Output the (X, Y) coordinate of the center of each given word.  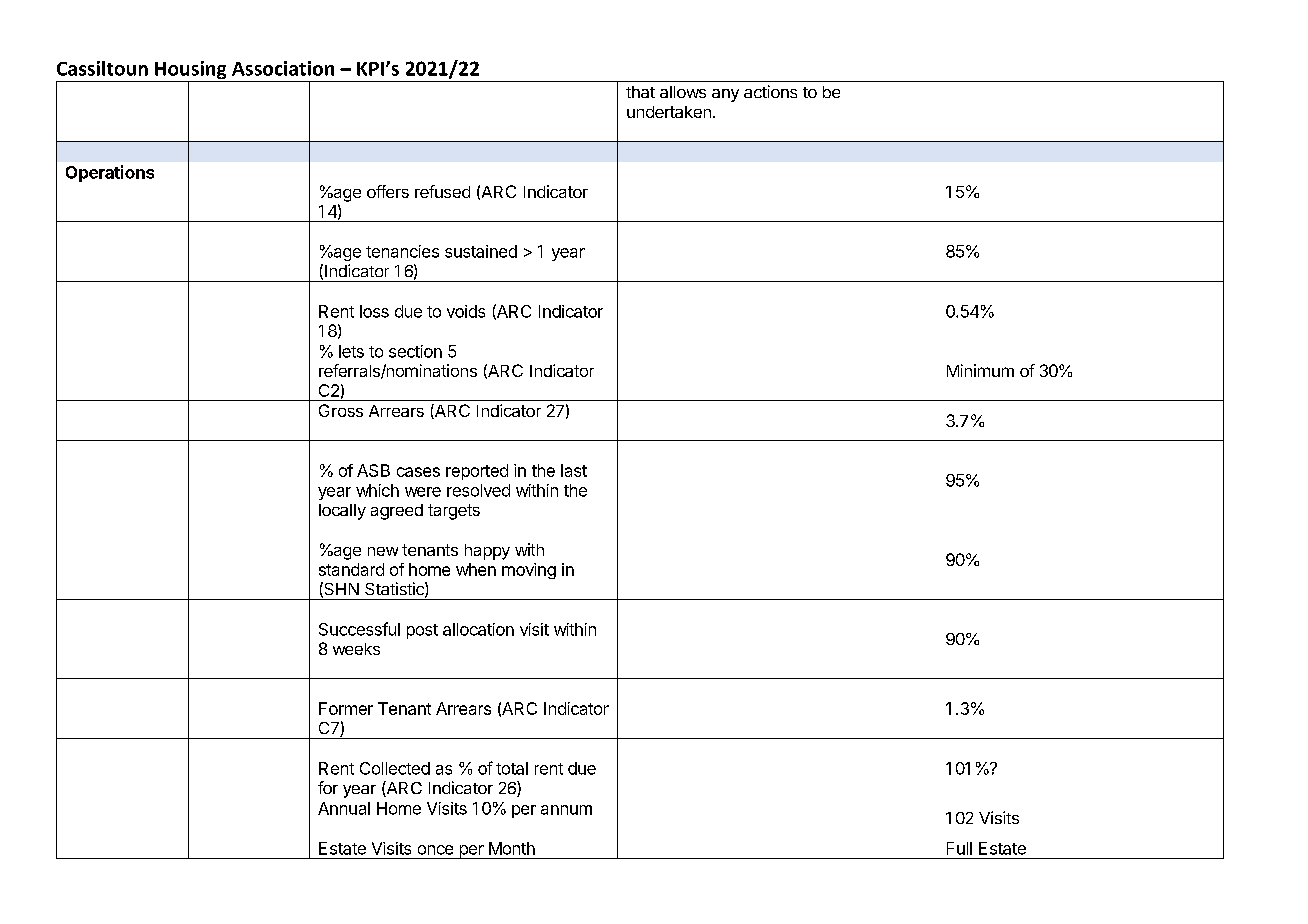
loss (374, 311)
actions (770, 91)
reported (477, 472)
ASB (373, 470)
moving (529, 571)
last (574, 470)
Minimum (980, 370)
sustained (481, 251)
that (640, 92)
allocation (478, 629)
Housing (191, 71)
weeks (356, 649)
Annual (344, 808)
